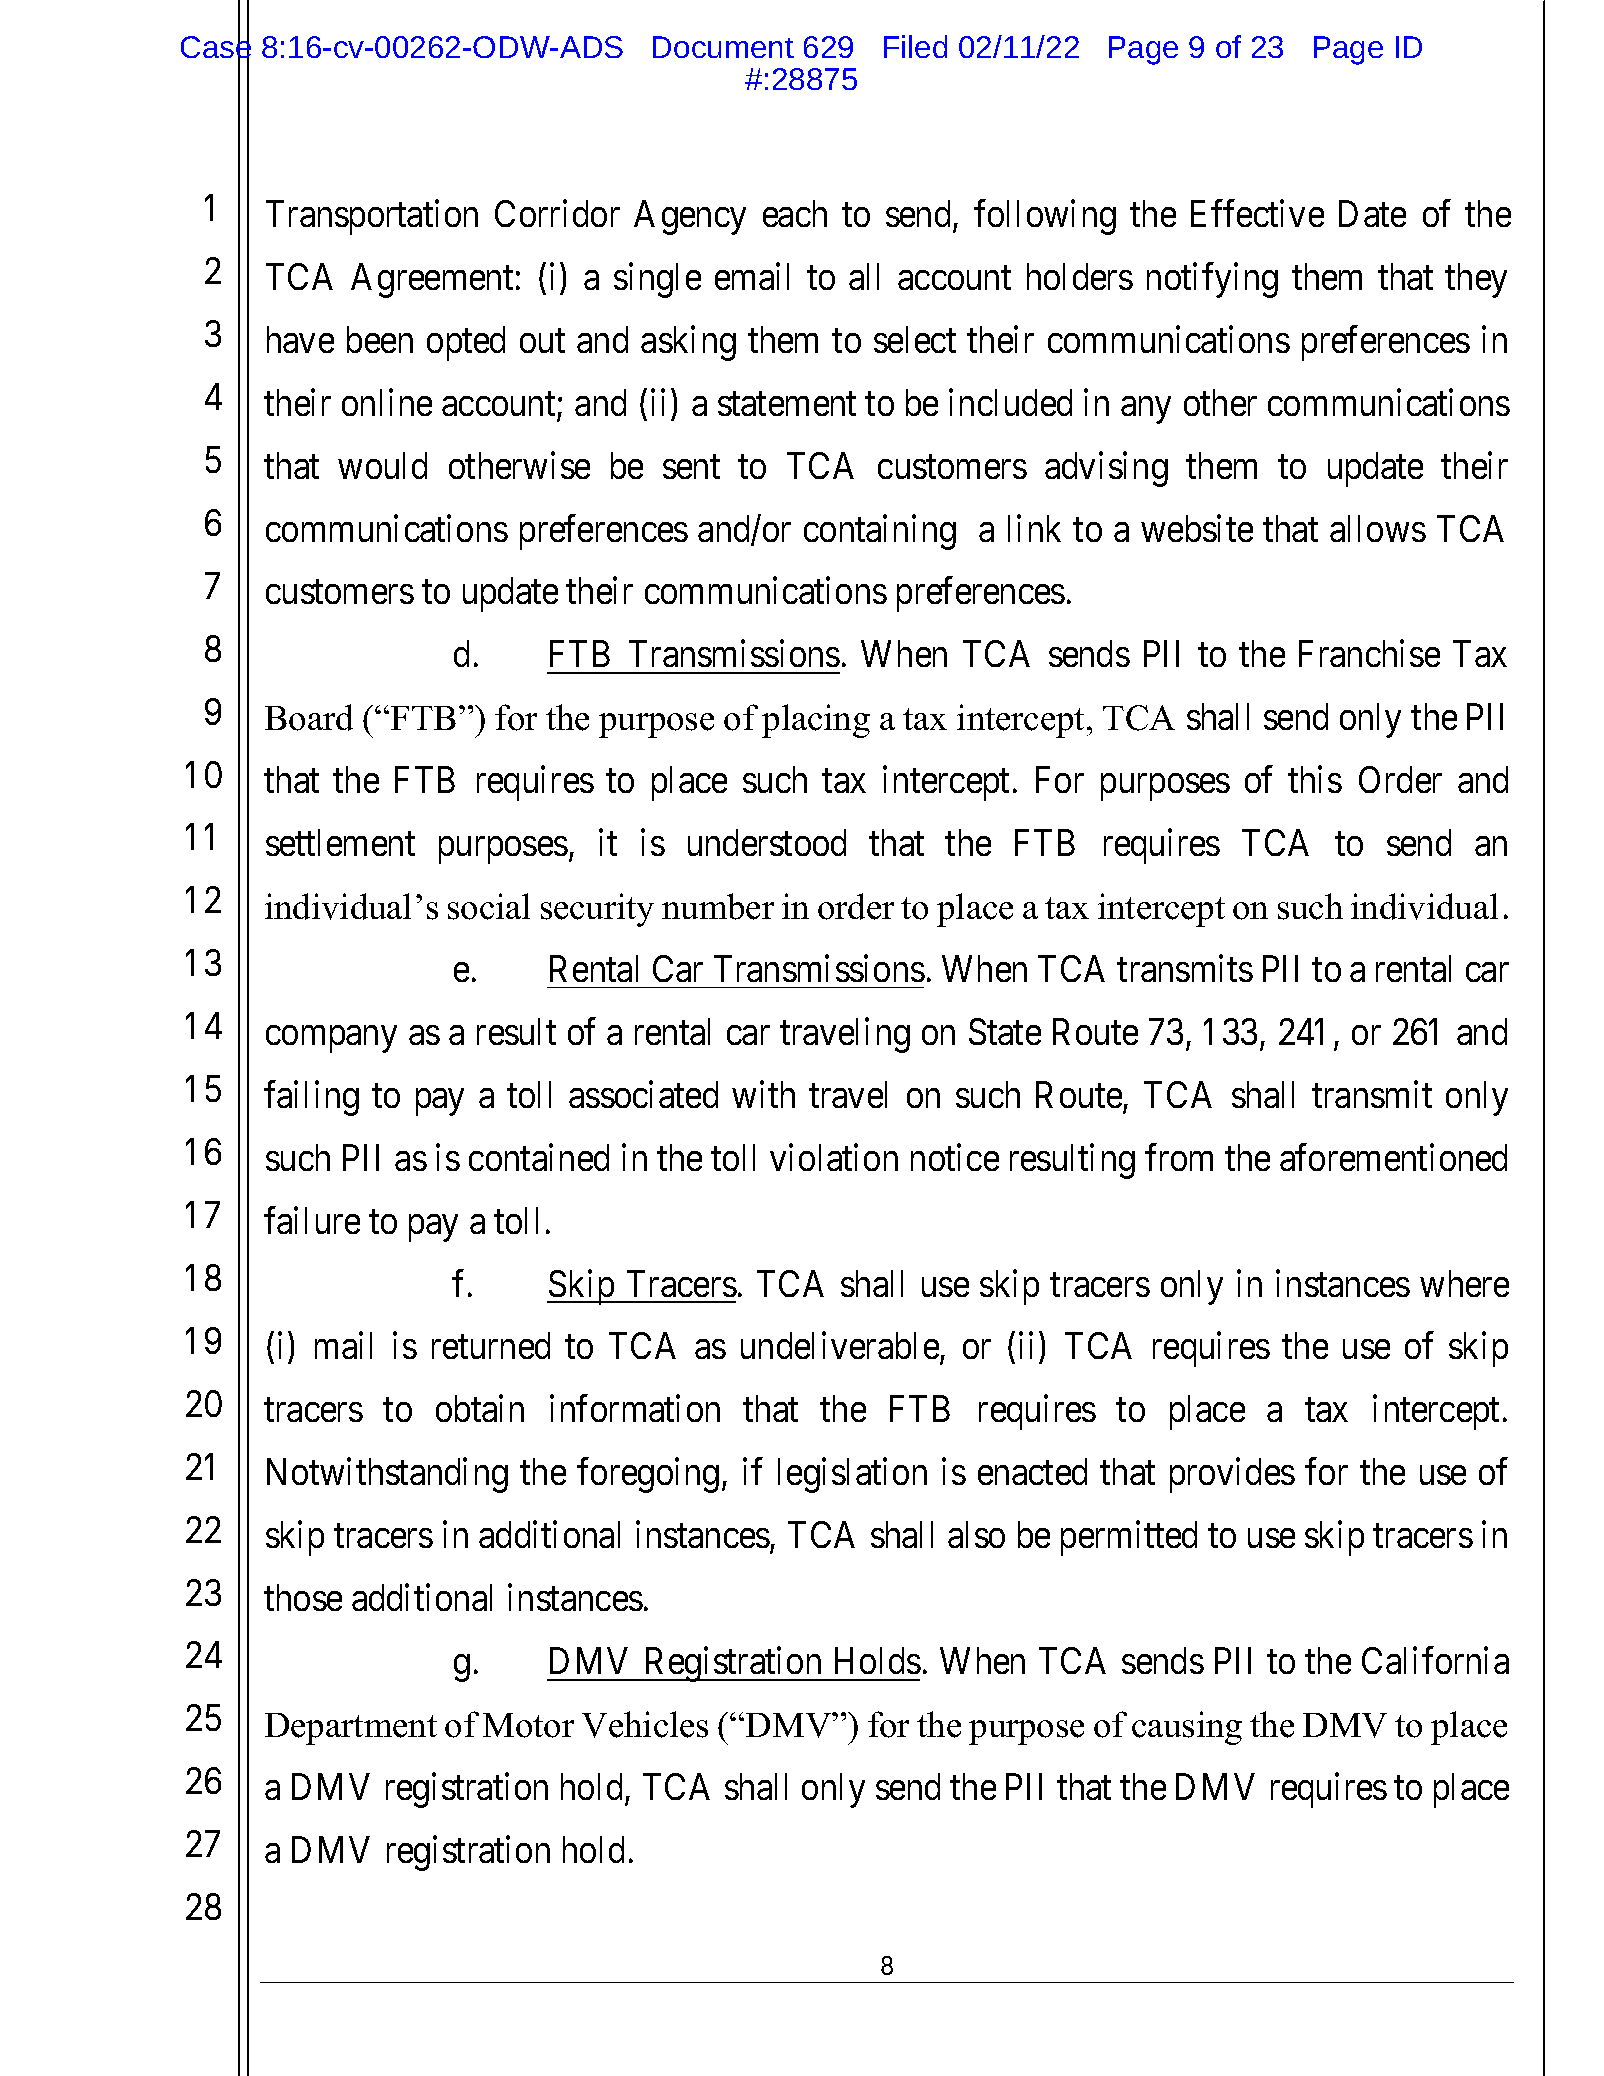  Describe the element at coordinates (645, 1724) in the page. I see `Vehicles` at that location.
